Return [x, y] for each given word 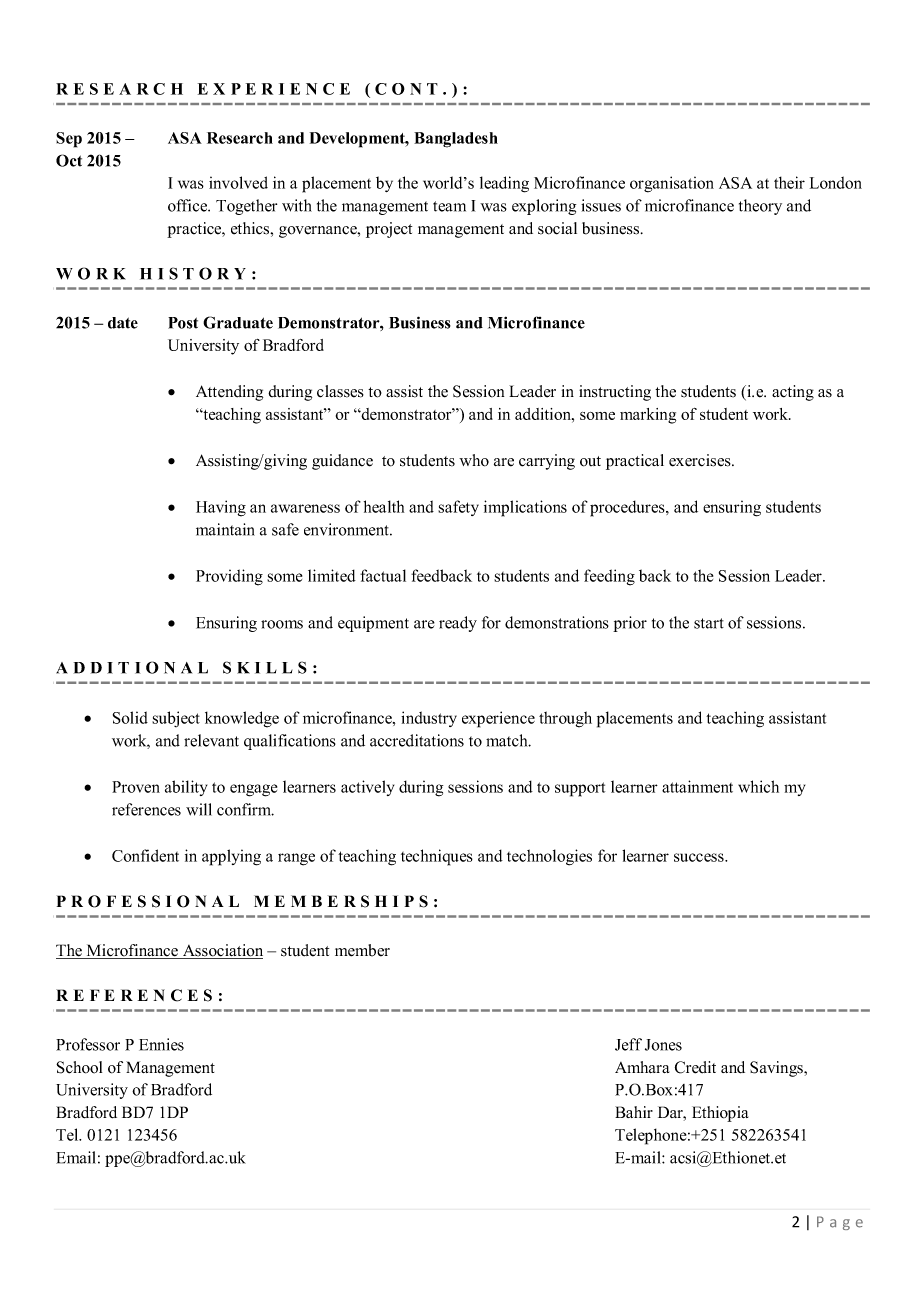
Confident [145, 855]
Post [183, 323]
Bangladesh [456, 140]
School [79, 1067]
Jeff [628, 1044]
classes [340, 391]
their [789, 182]
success [700, 857]
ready [458, 624]
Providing [229, 577]
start [709, 623]
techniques [437, 857]
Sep [69, 140]
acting [793, 393]
